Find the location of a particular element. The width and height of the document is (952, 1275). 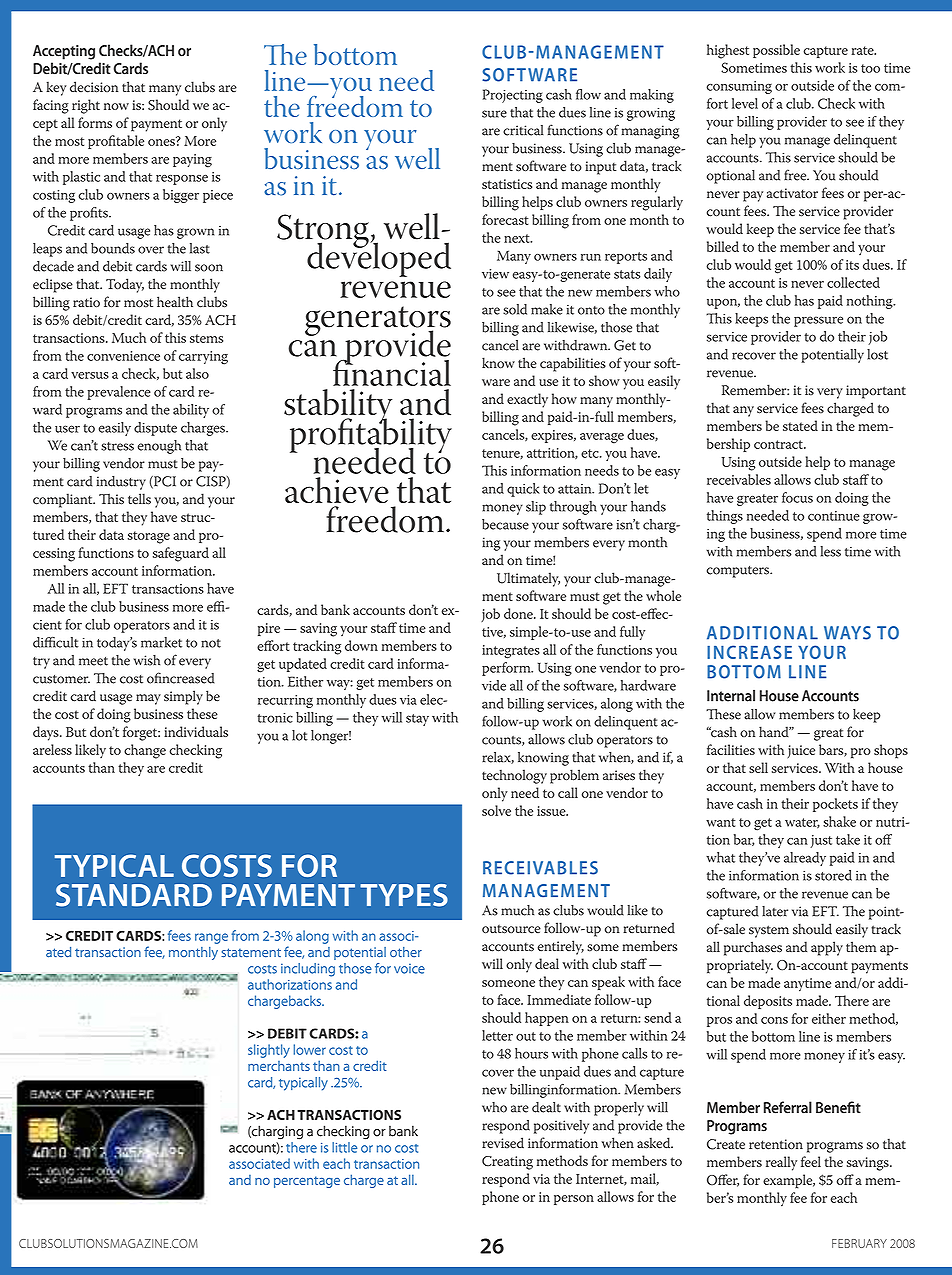

possible is located at coordinates (776, 51).
